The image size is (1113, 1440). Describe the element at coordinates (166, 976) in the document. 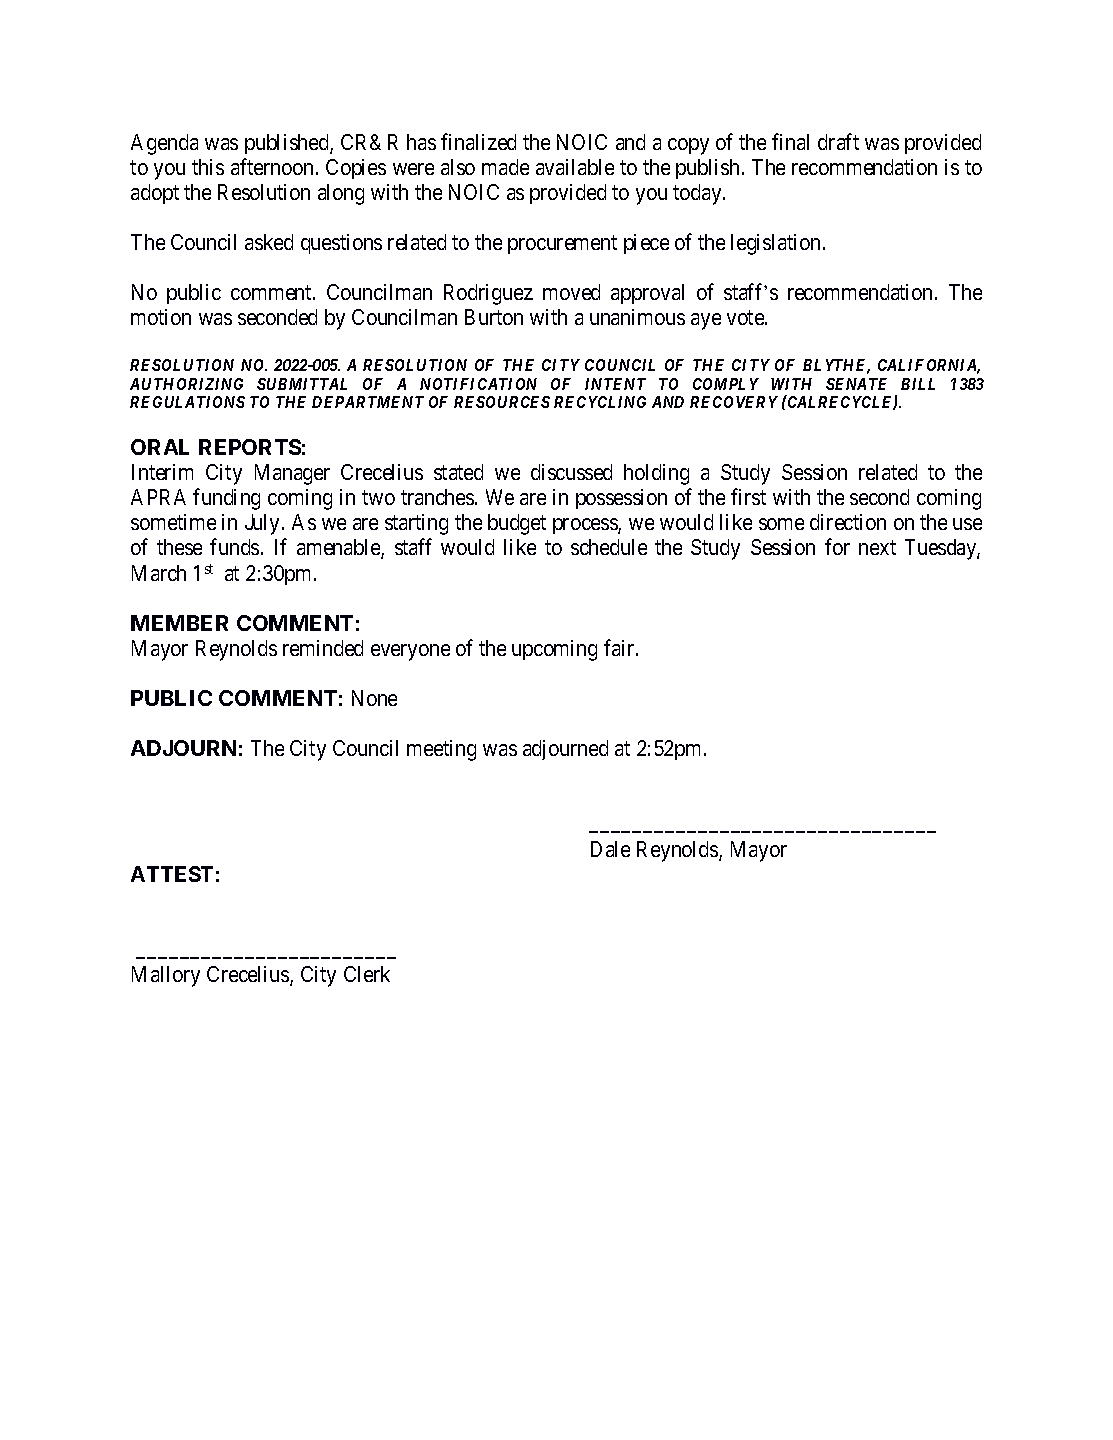

I see `Mallory` at that location.
